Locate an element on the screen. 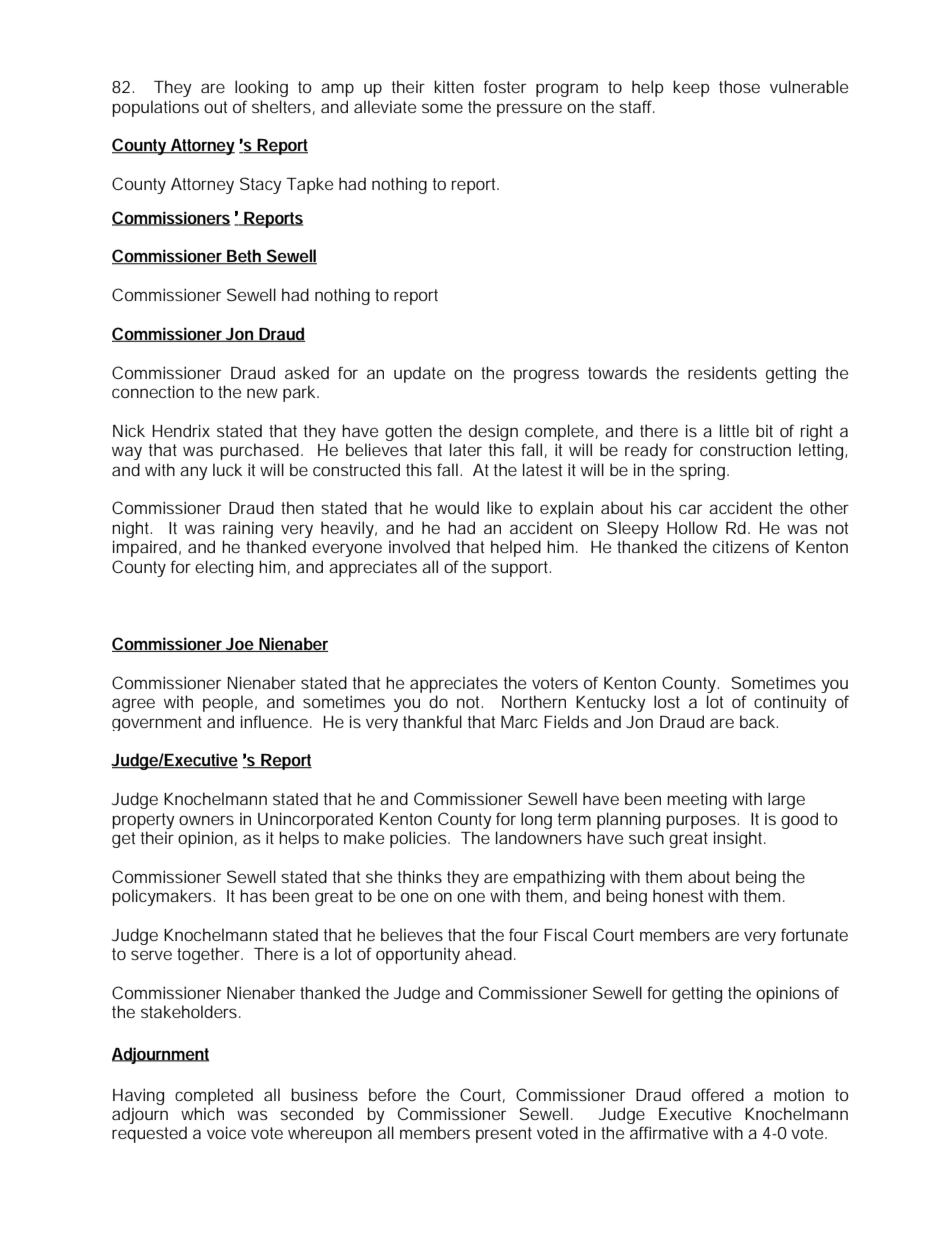  voice is located at coordinates (226, 1132).
